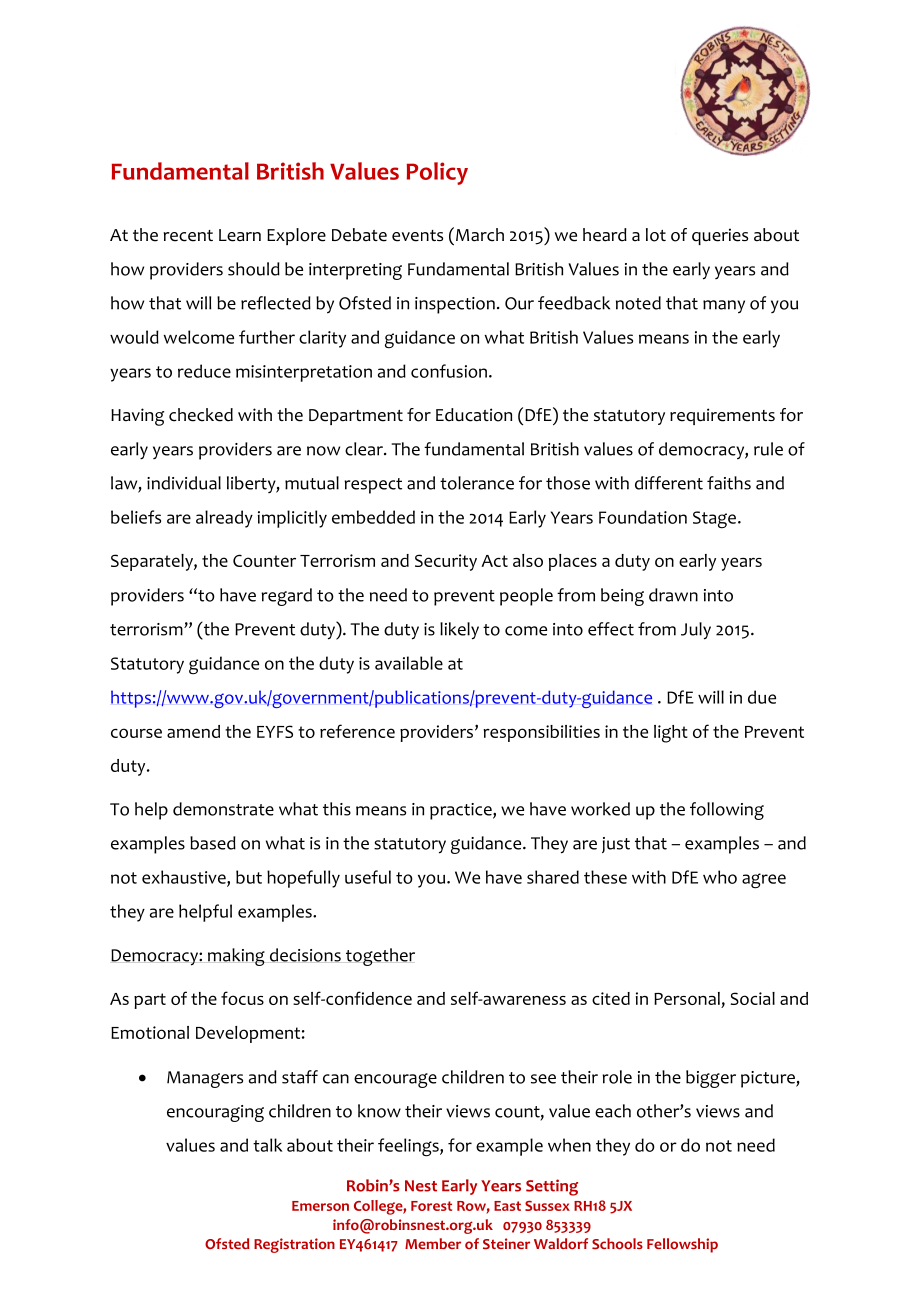 This screenshot has height=1308, width=924. I want to click on together, so click(380, 957).
